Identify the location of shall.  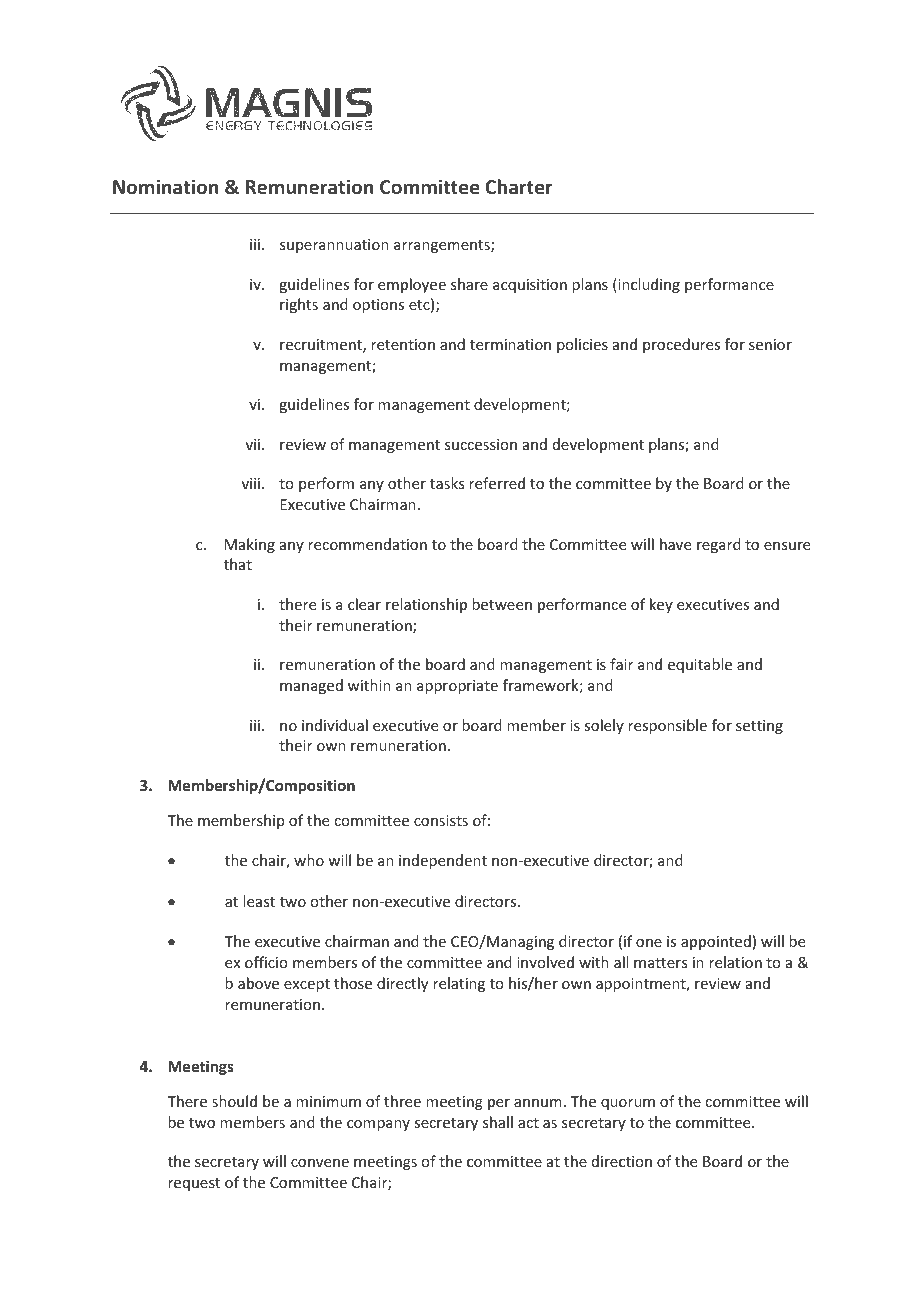
(498, 1122).
